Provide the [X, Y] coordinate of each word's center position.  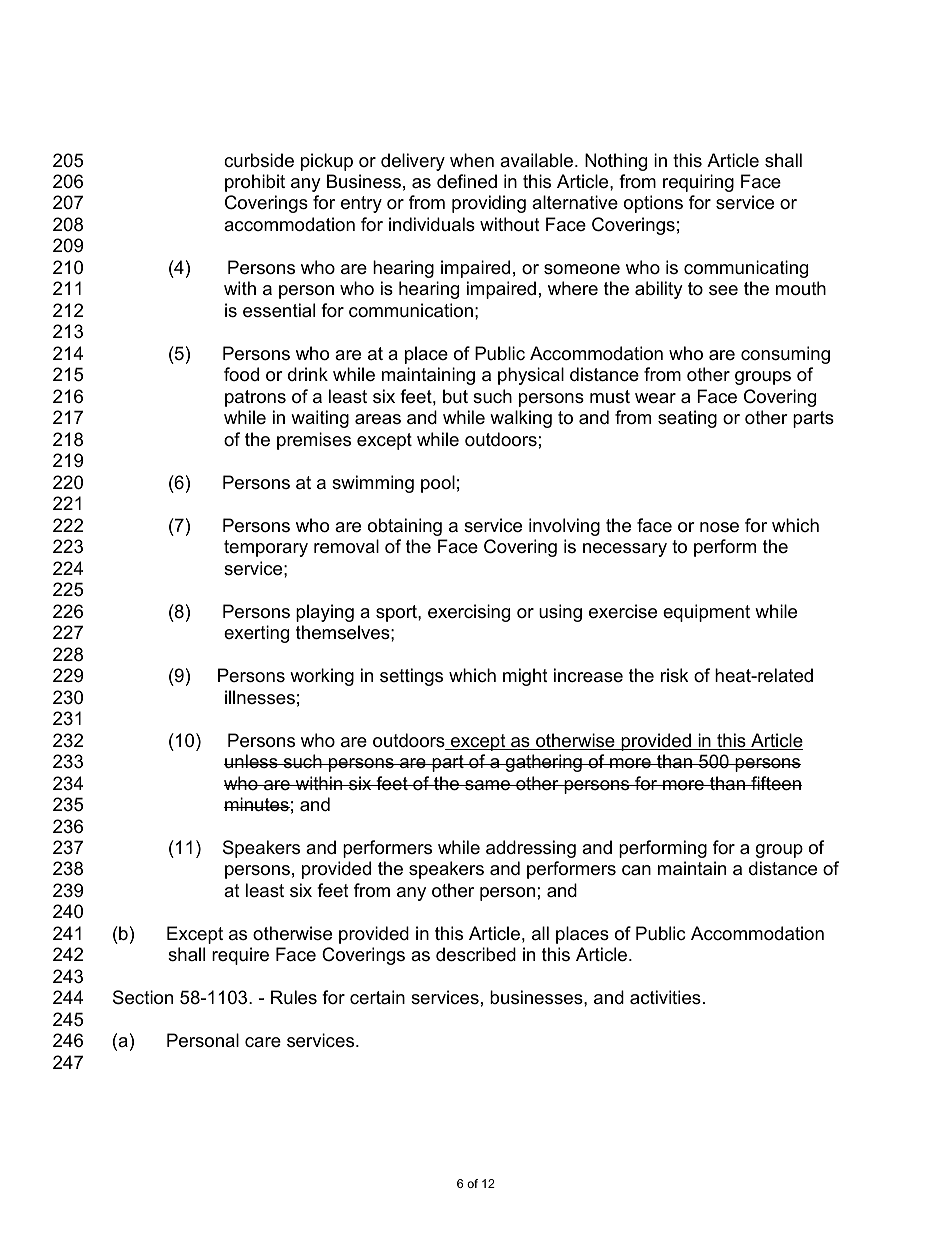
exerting [256, 634]
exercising [469, 613]
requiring [698, 183]
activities [665, 997]
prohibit [255, 183]
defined [467, 181]
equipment [706, 613]
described [476, 954]
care [263, 1042]
